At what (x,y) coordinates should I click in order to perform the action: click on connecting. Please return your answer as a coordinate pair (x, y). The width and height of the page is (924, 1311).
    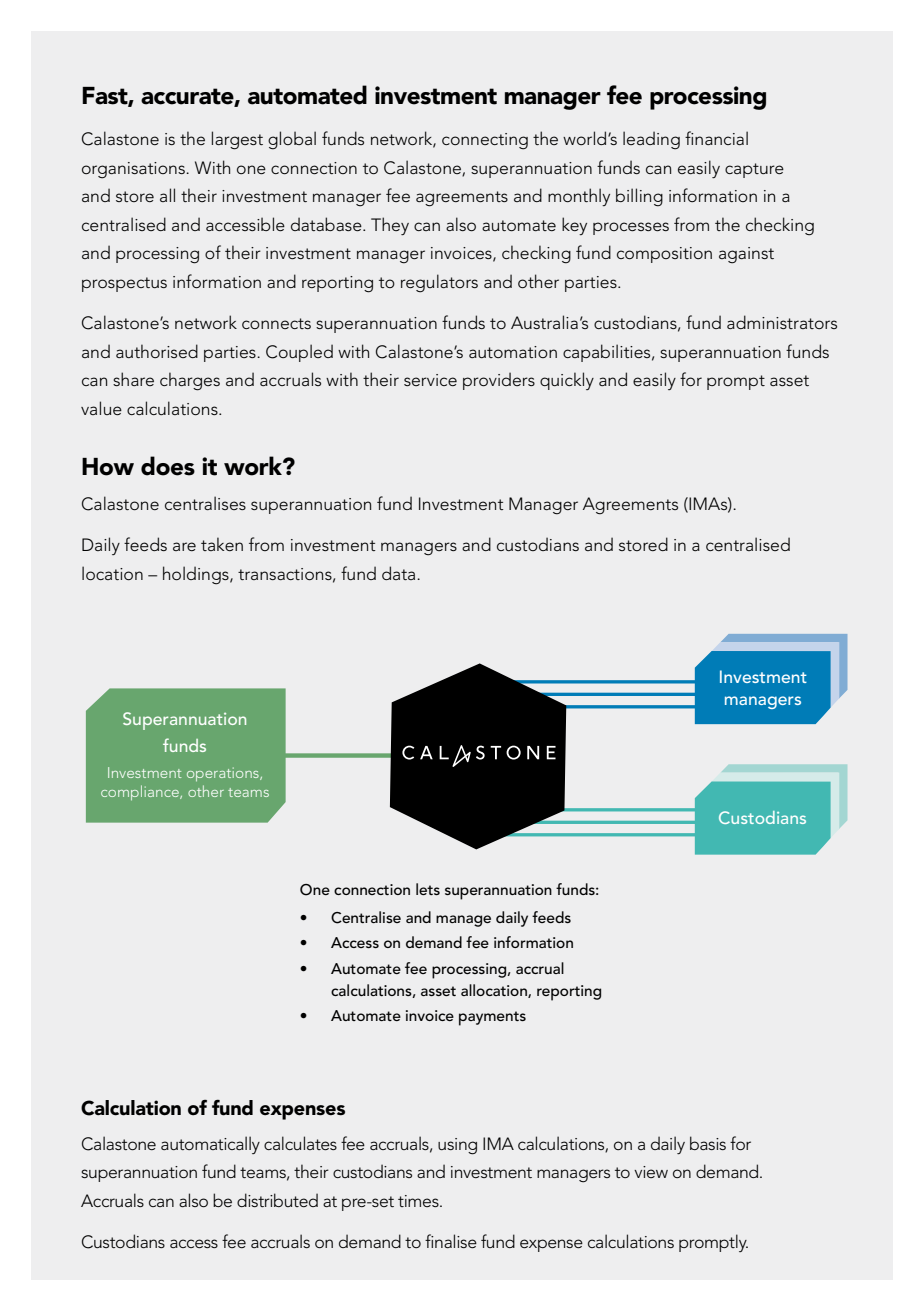
    Looking at the image, I should click on (485, 141).
